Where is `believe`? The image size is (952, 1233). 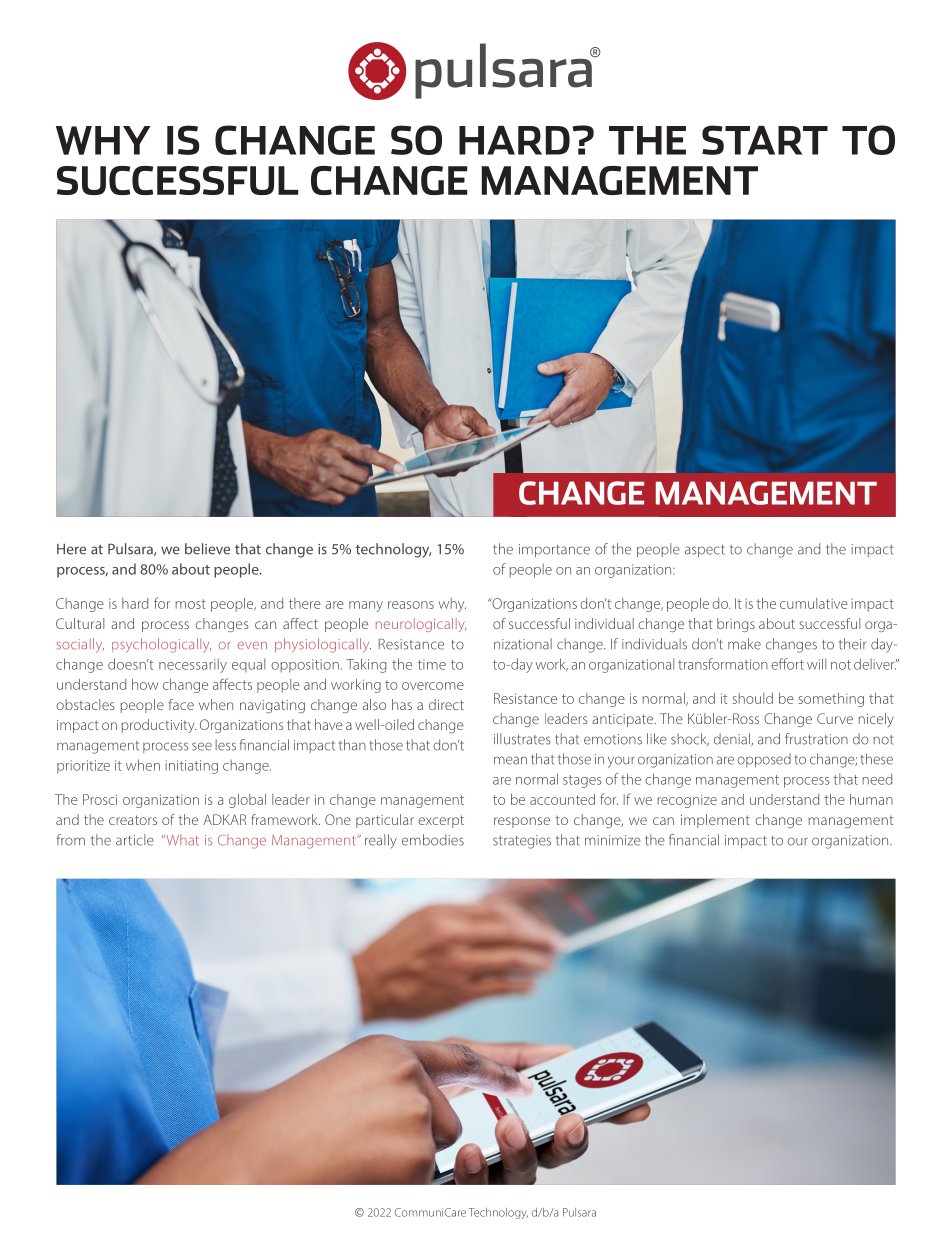 believe is located at coordinates (207, 549).
